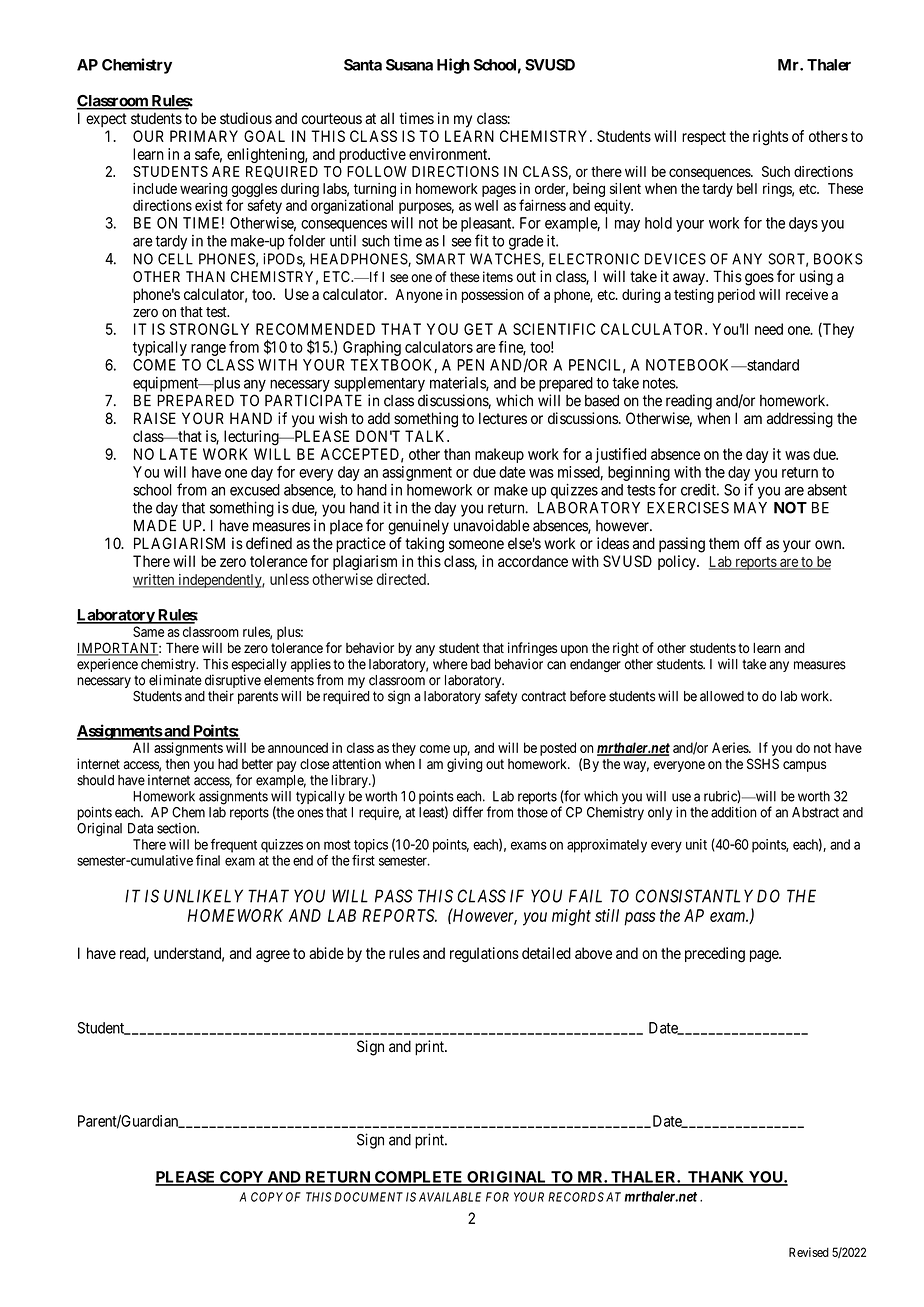 The width and height of the screenshot is (924, 1307). I want to click on final, so click(208, 860).
